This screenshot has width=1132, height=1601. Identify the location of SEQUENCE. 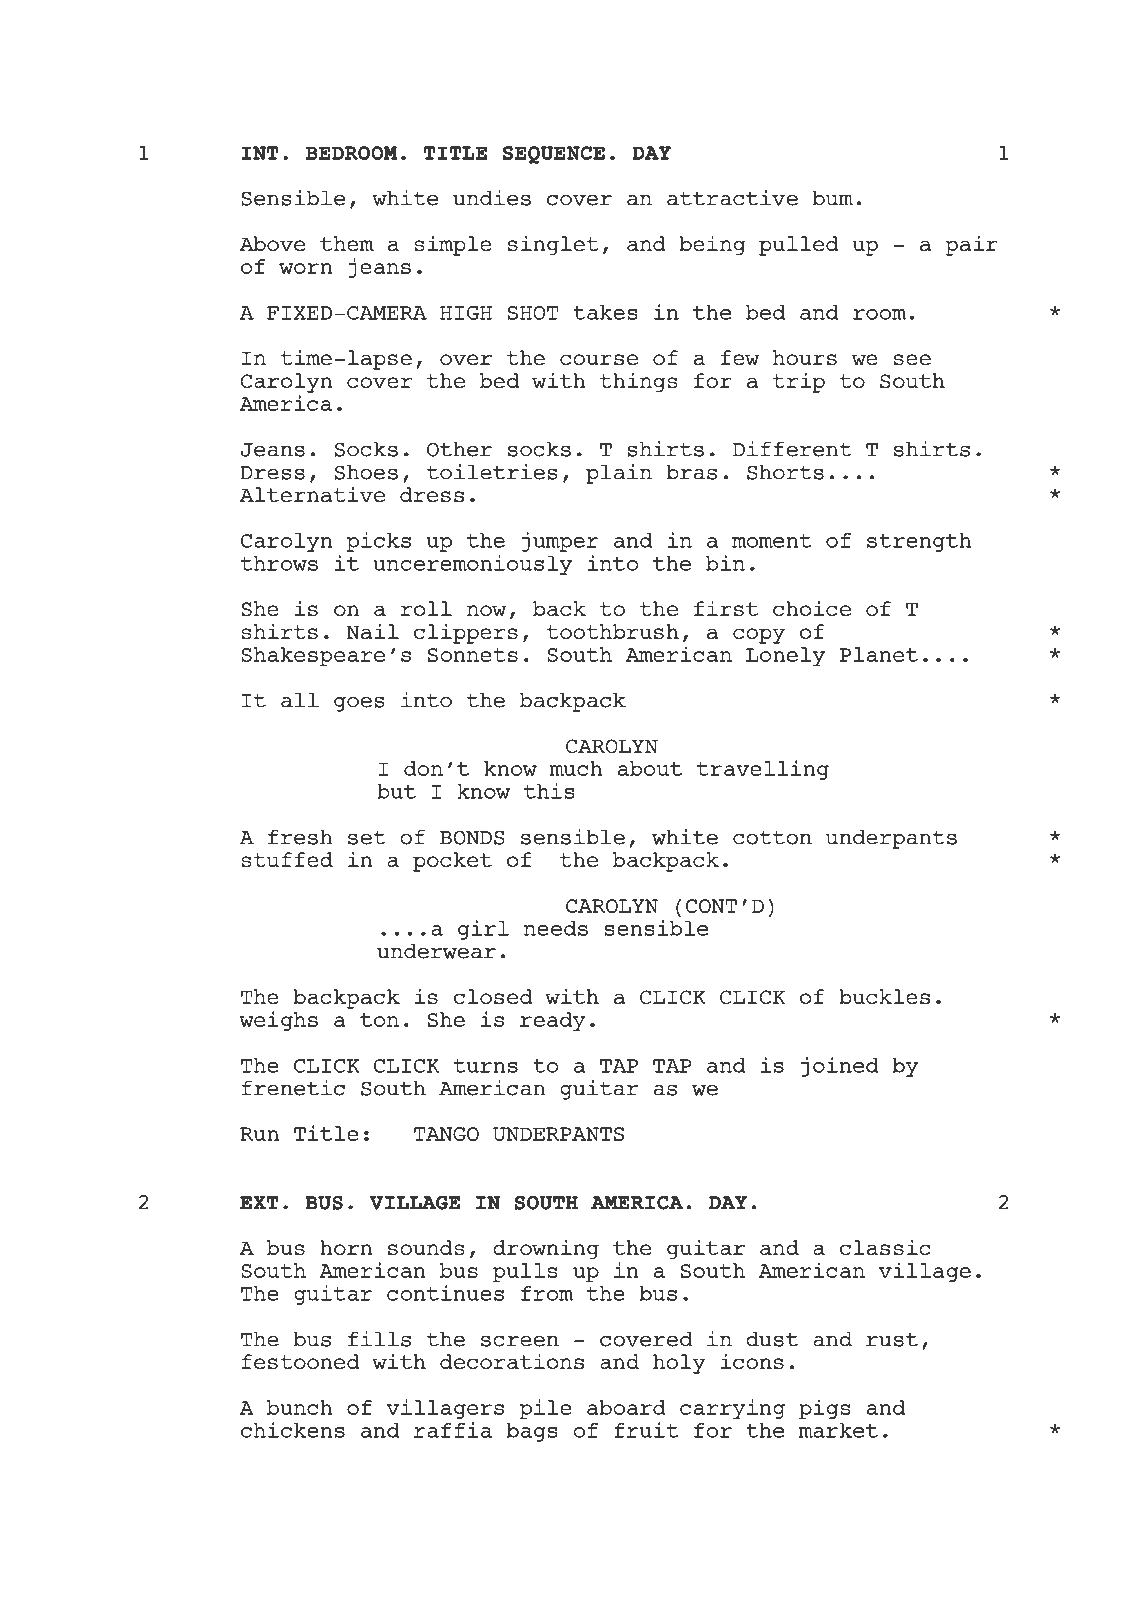
(554, 155).
